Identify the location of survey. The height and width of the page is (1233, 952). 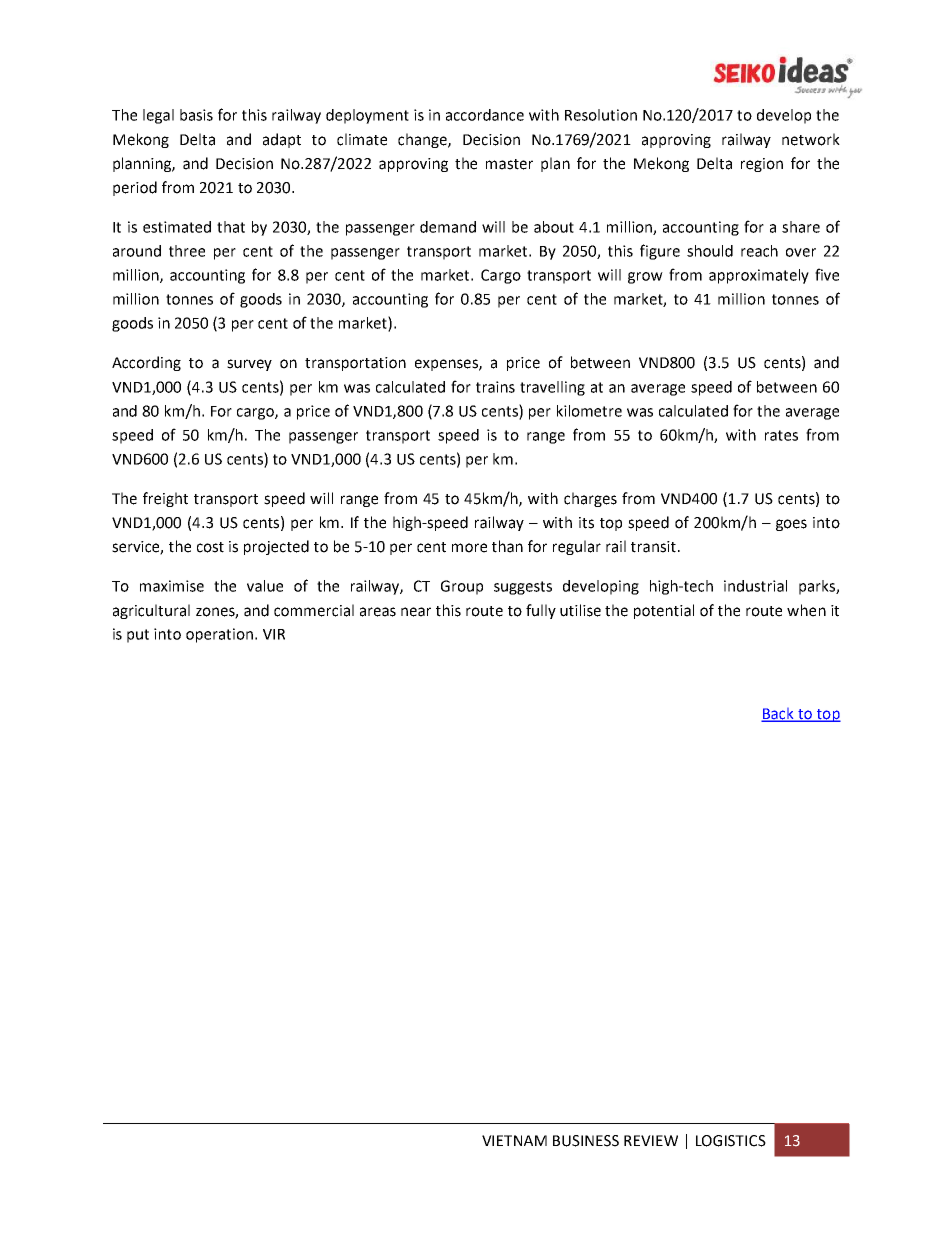
(249, 365).
